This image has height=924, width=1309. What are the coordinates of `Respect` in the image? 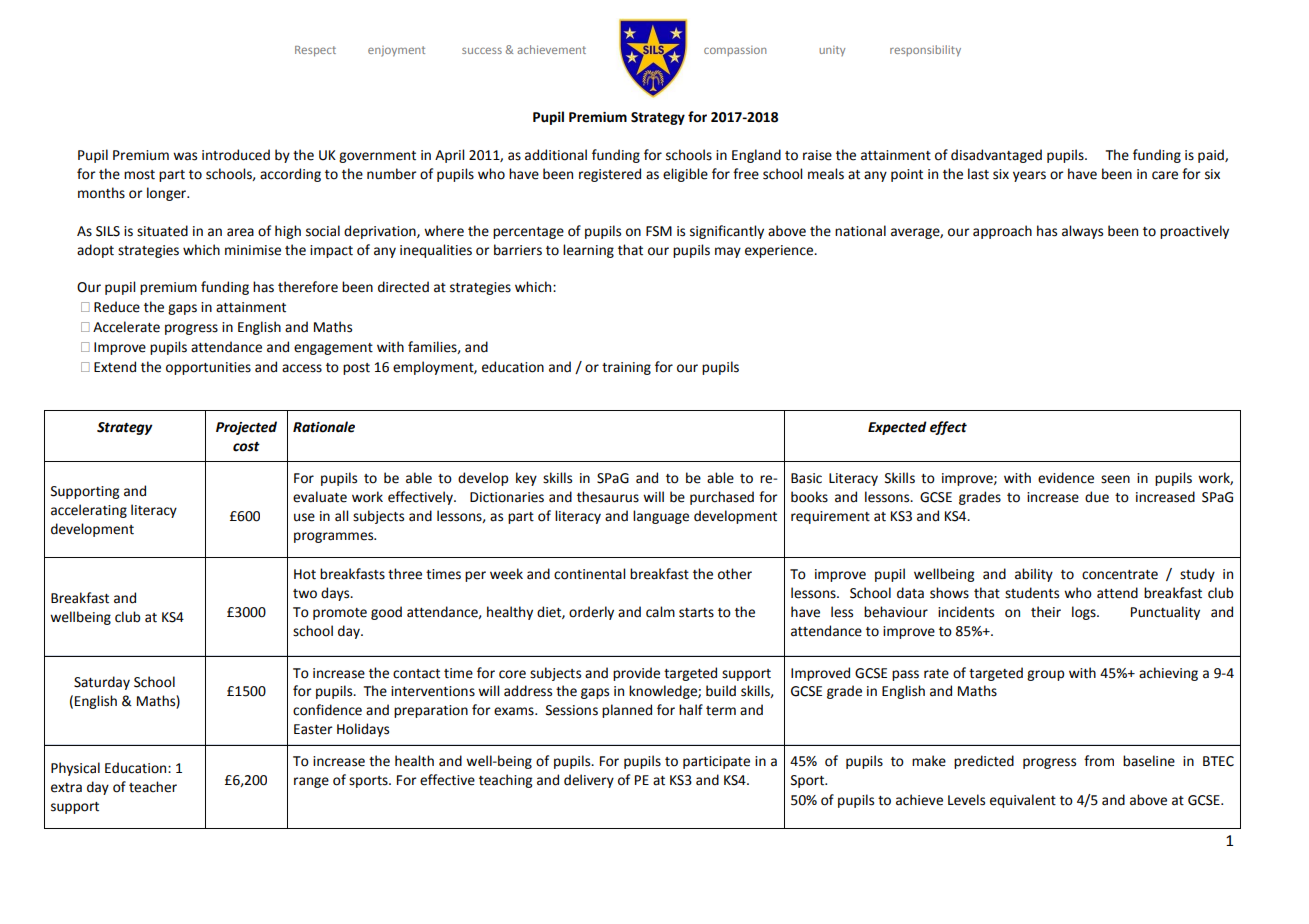 It's located at (315, 51).
